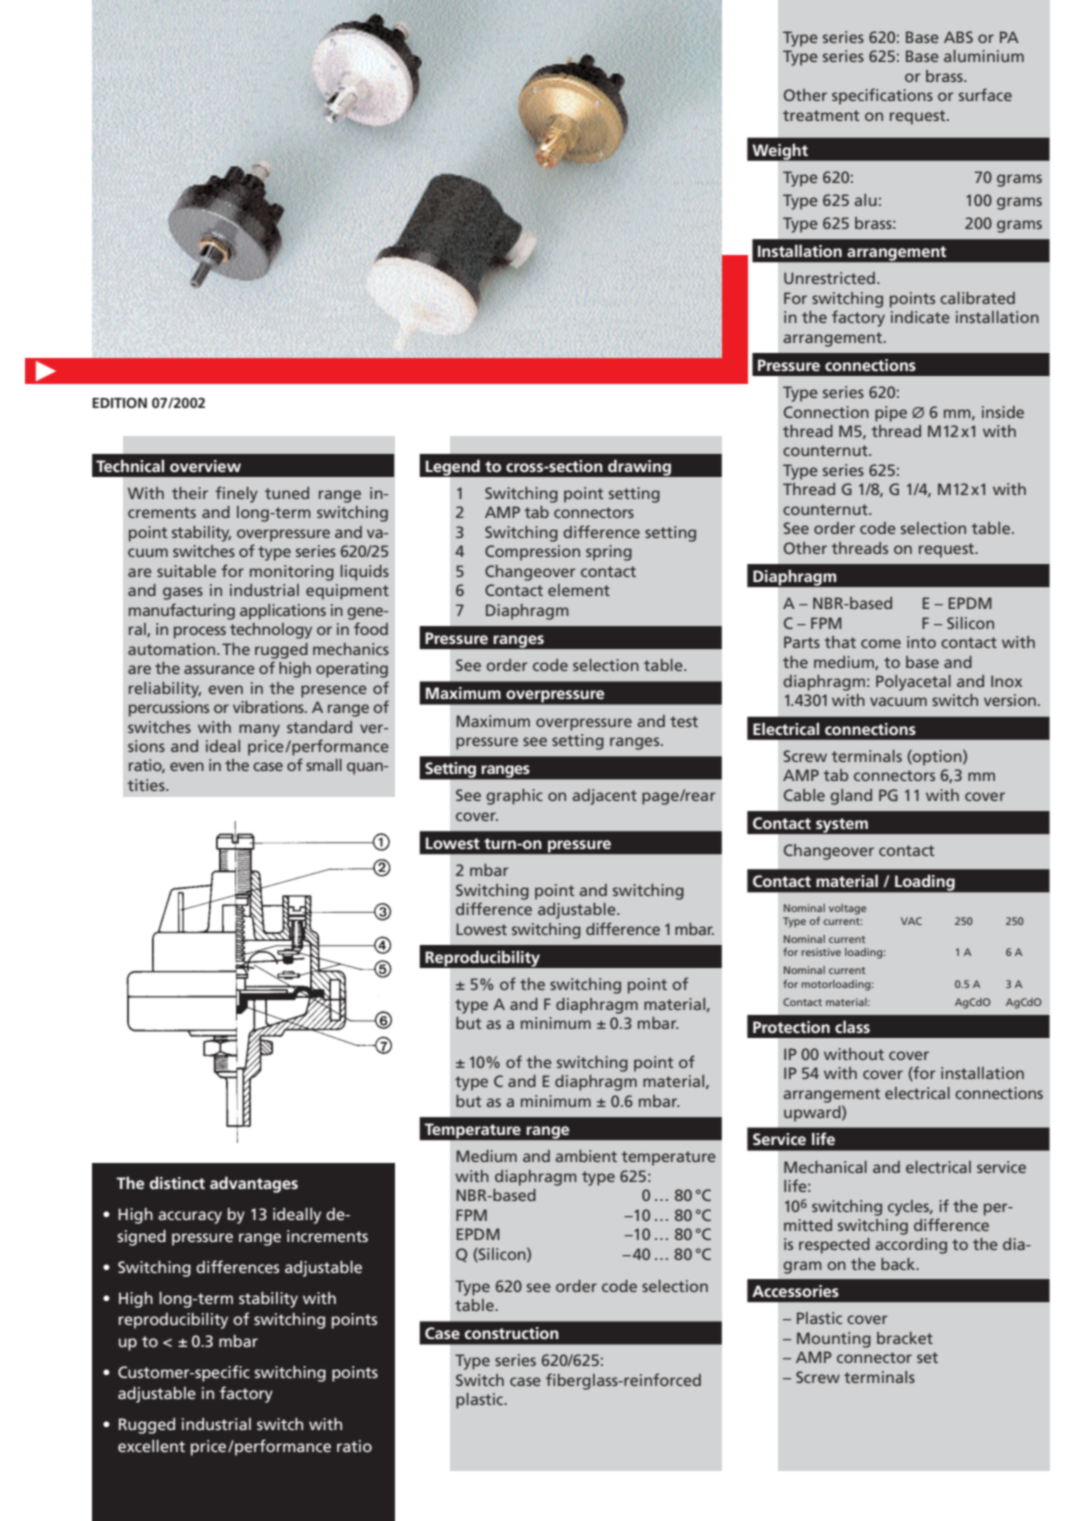 The height and width of the document is (1521, 1075). I want to click on gland, so click(851, 797).
